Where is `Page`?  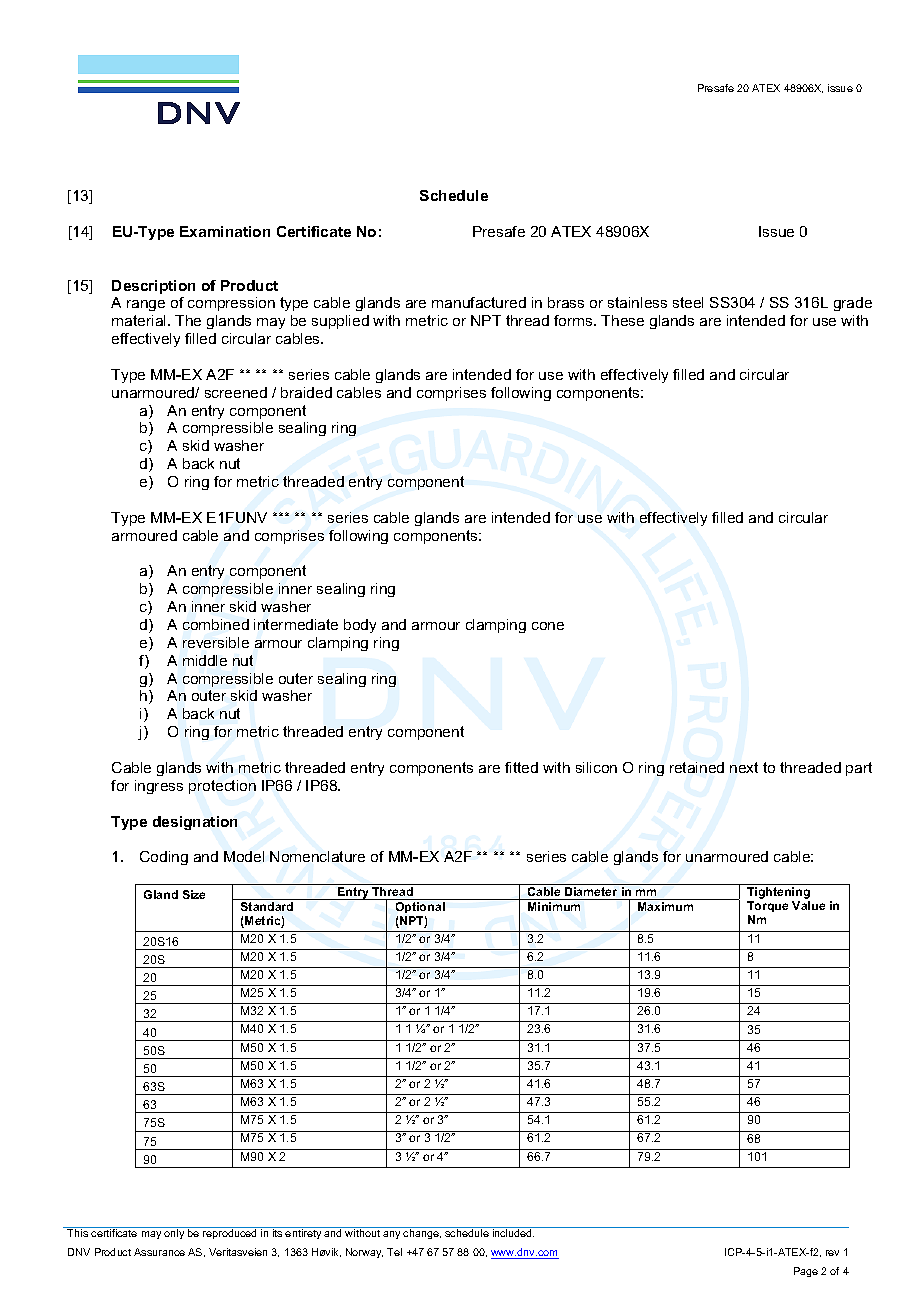
Page is located at coordinates (806, 1272).
